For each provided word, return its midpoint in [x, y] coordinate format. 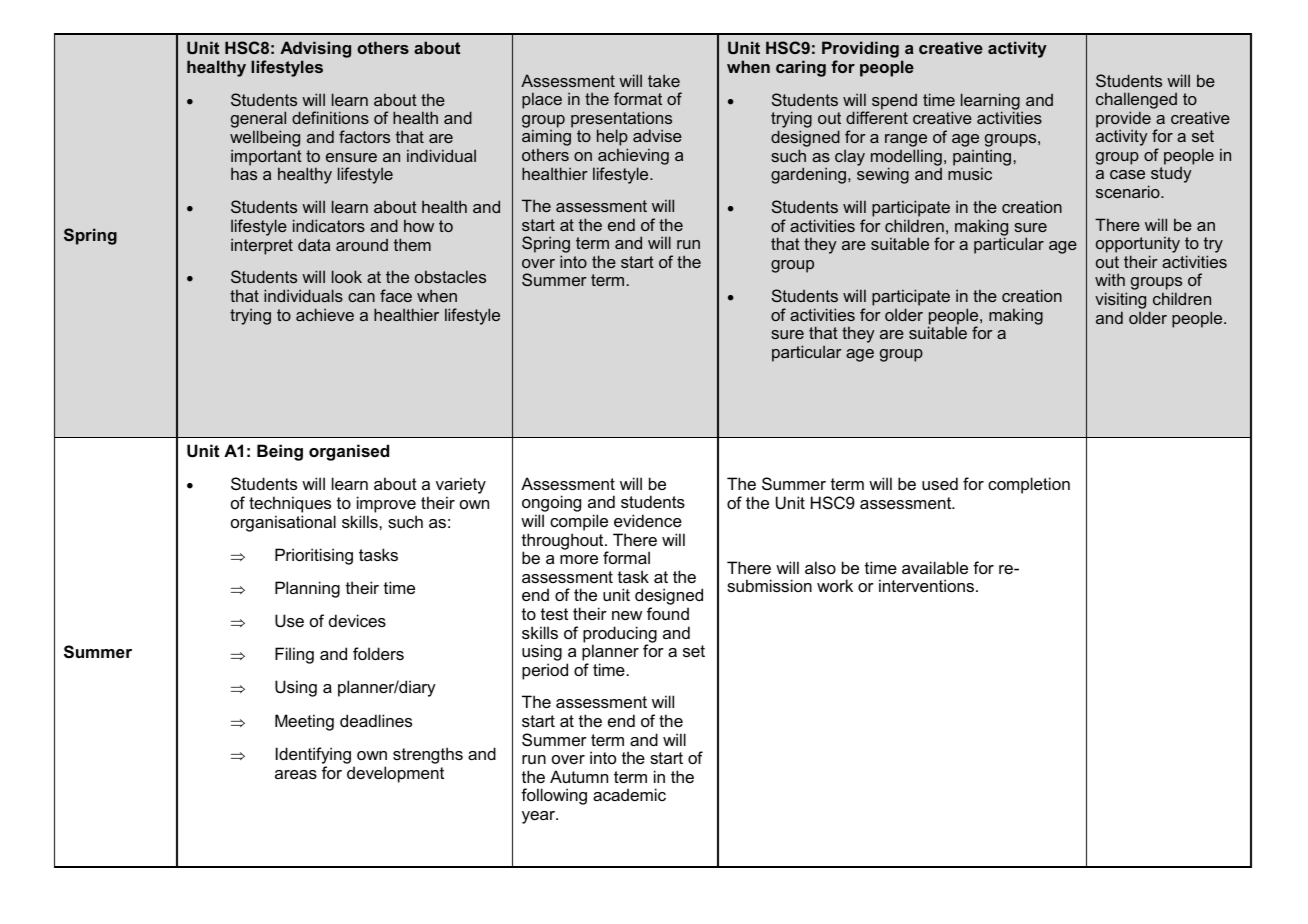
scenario [1129, 191]
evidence [648, 520]
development [395, 774]
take [664, 80]
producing [620, 635]
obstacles [450, 276]
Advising [315, 51]
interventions [926, 585]
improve [387, 506]
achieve [325, 314]
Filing [294, 655]
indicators [329, 225]
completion [1029, 485]
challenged [1136, 102]
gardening [808, 175]
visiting [1120, 302]
